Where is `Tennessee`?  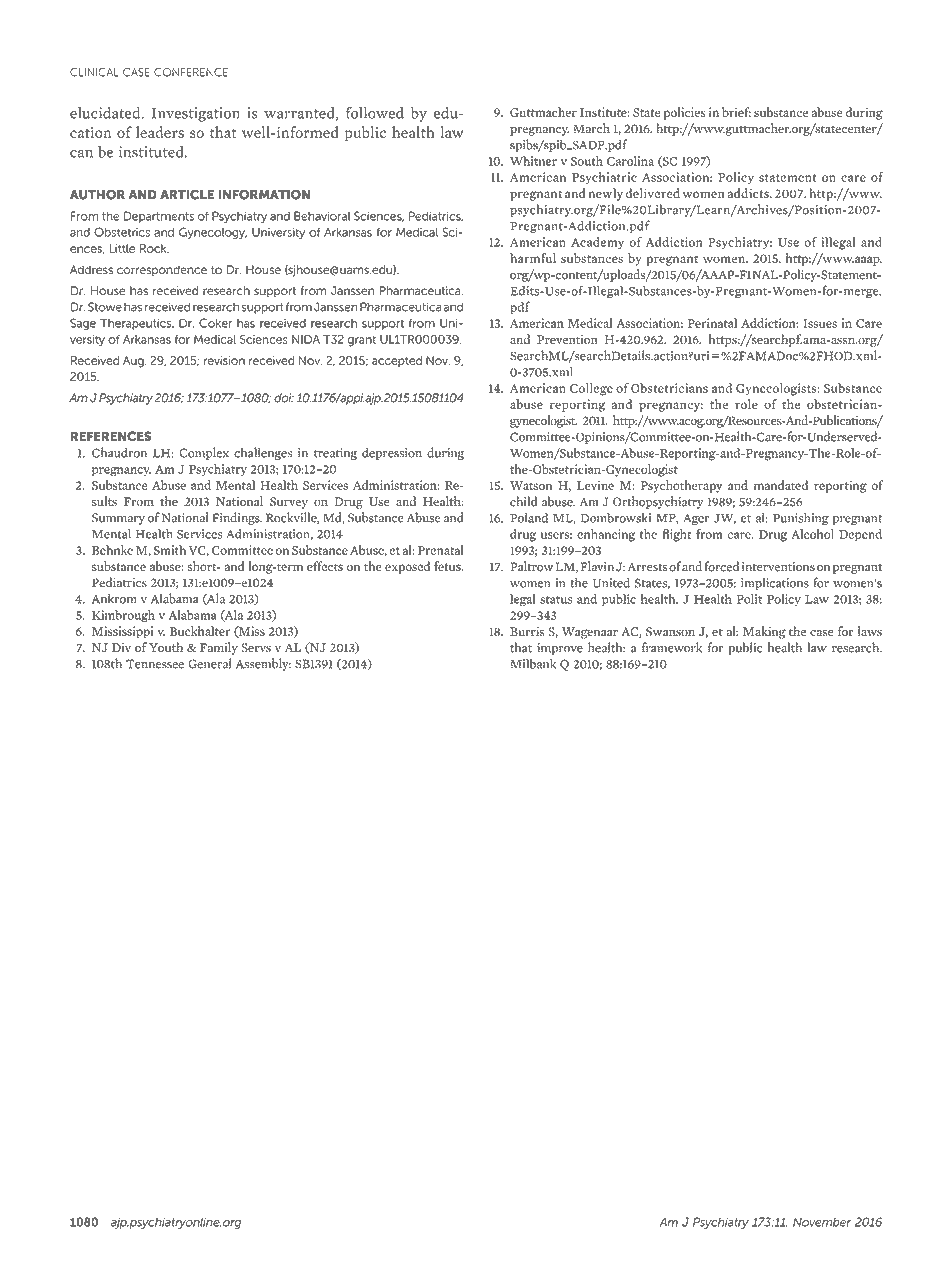
Tennessee is located at coordinates (155, 664).
